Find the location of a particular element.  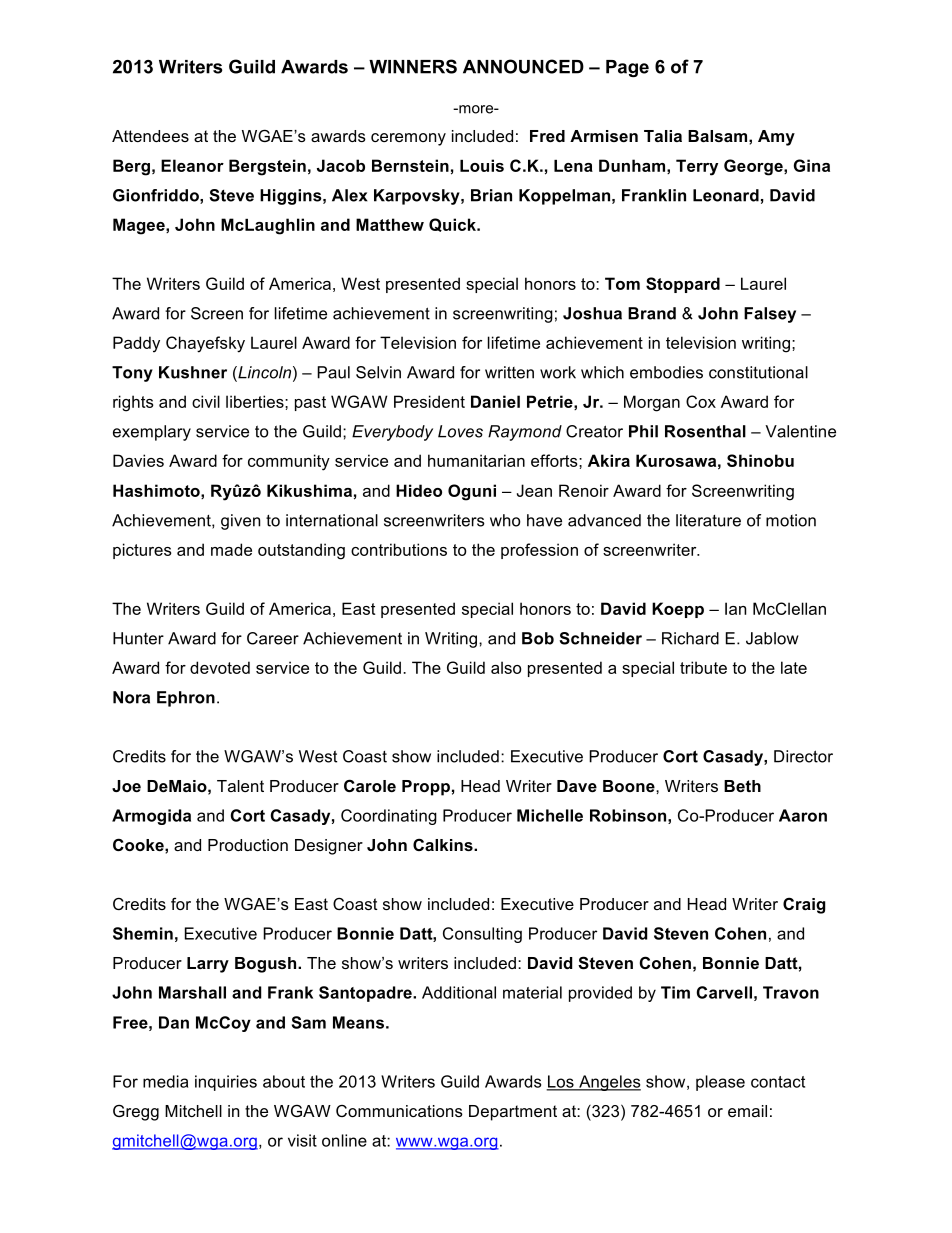

Rosenthal is located at coordinates (705, 431).
